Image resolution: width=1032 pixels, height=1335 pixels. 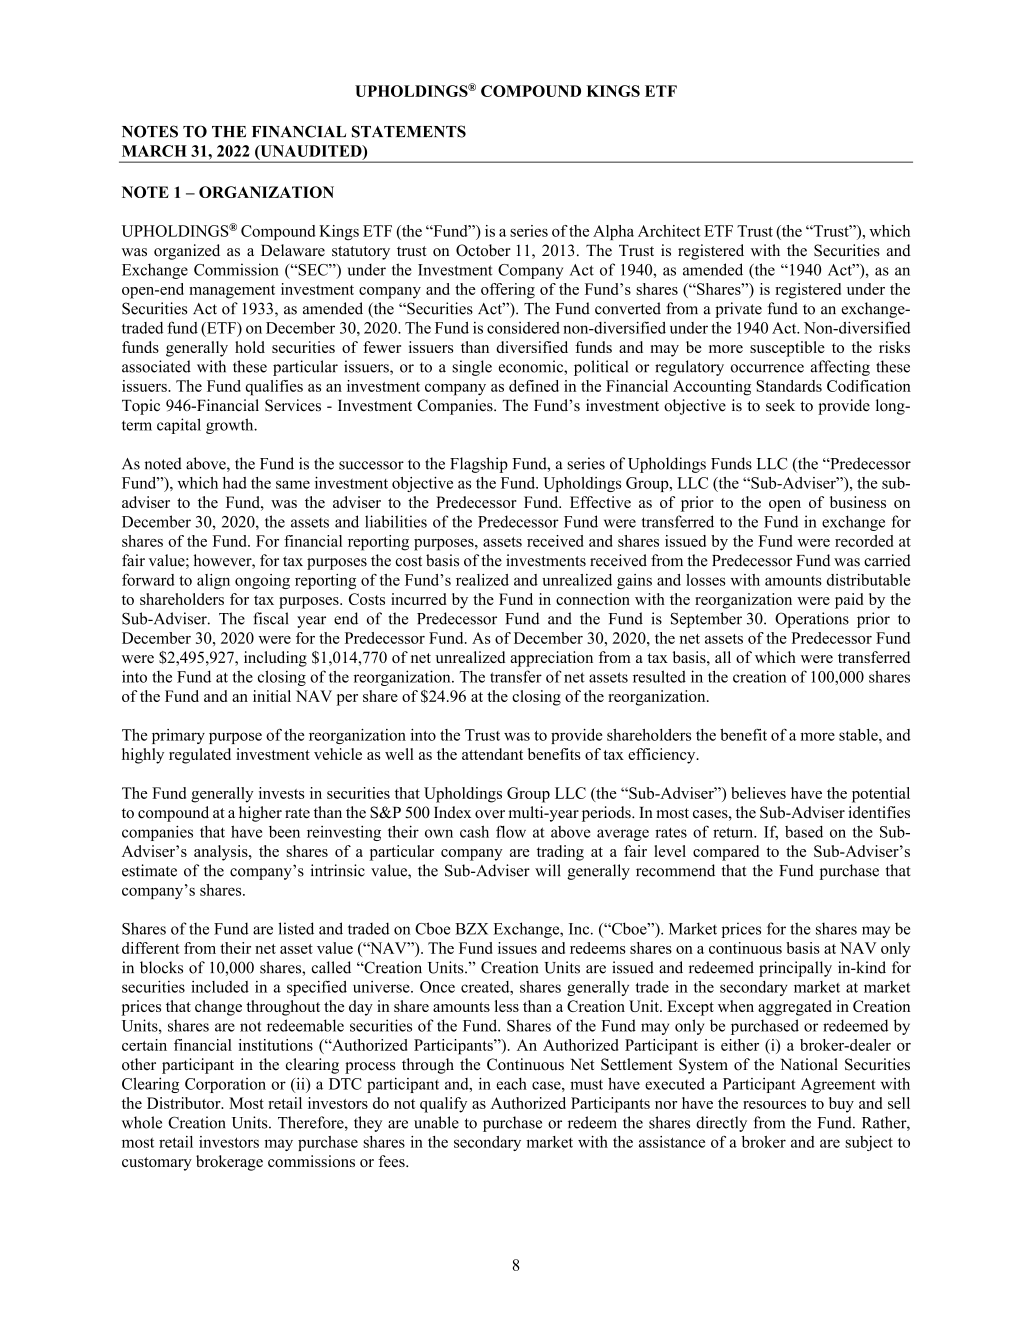 I want to click on had, so click(x=235, y=483).
